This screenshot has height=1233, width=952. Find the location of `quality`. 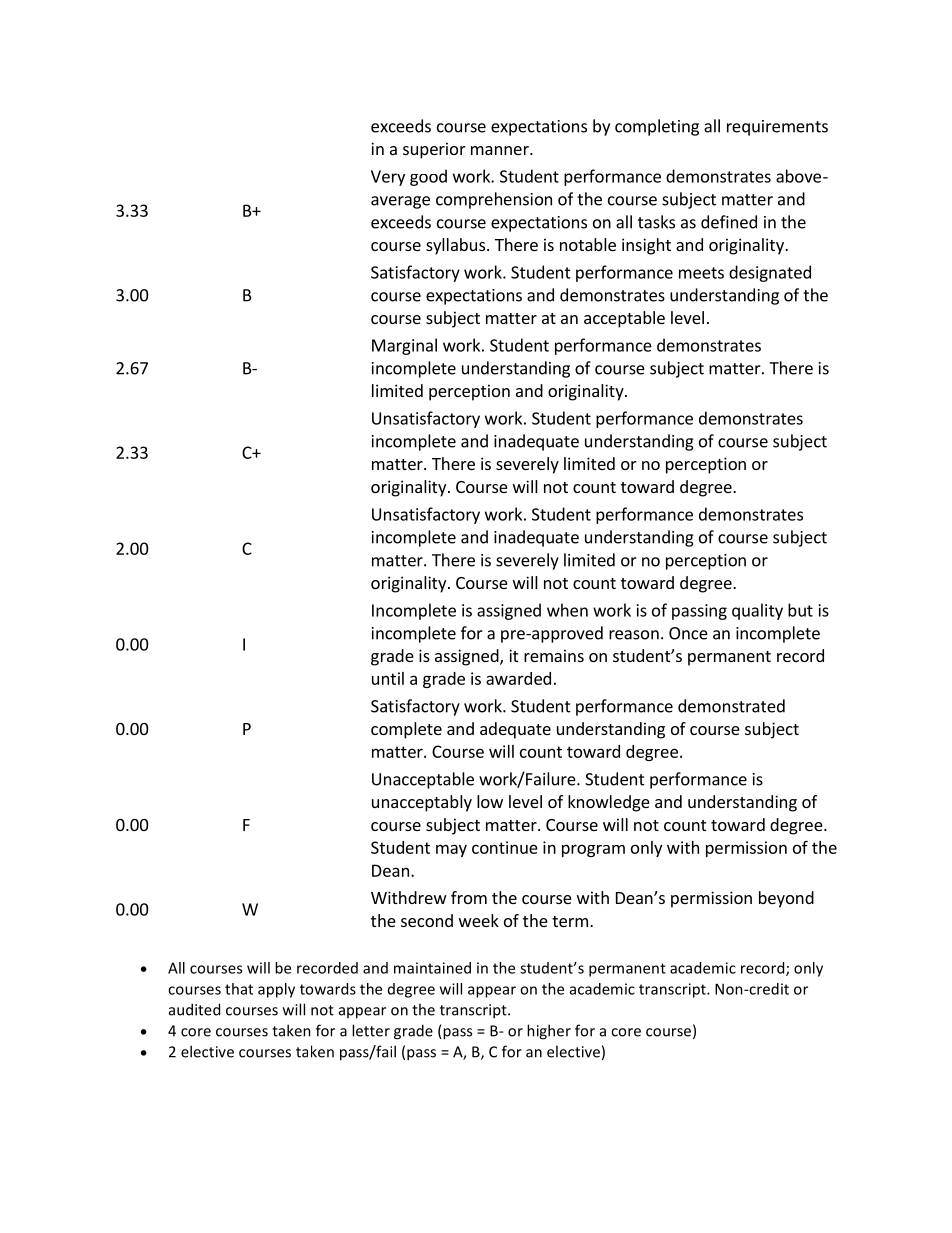

quality is located at coordinates (757, 611).
